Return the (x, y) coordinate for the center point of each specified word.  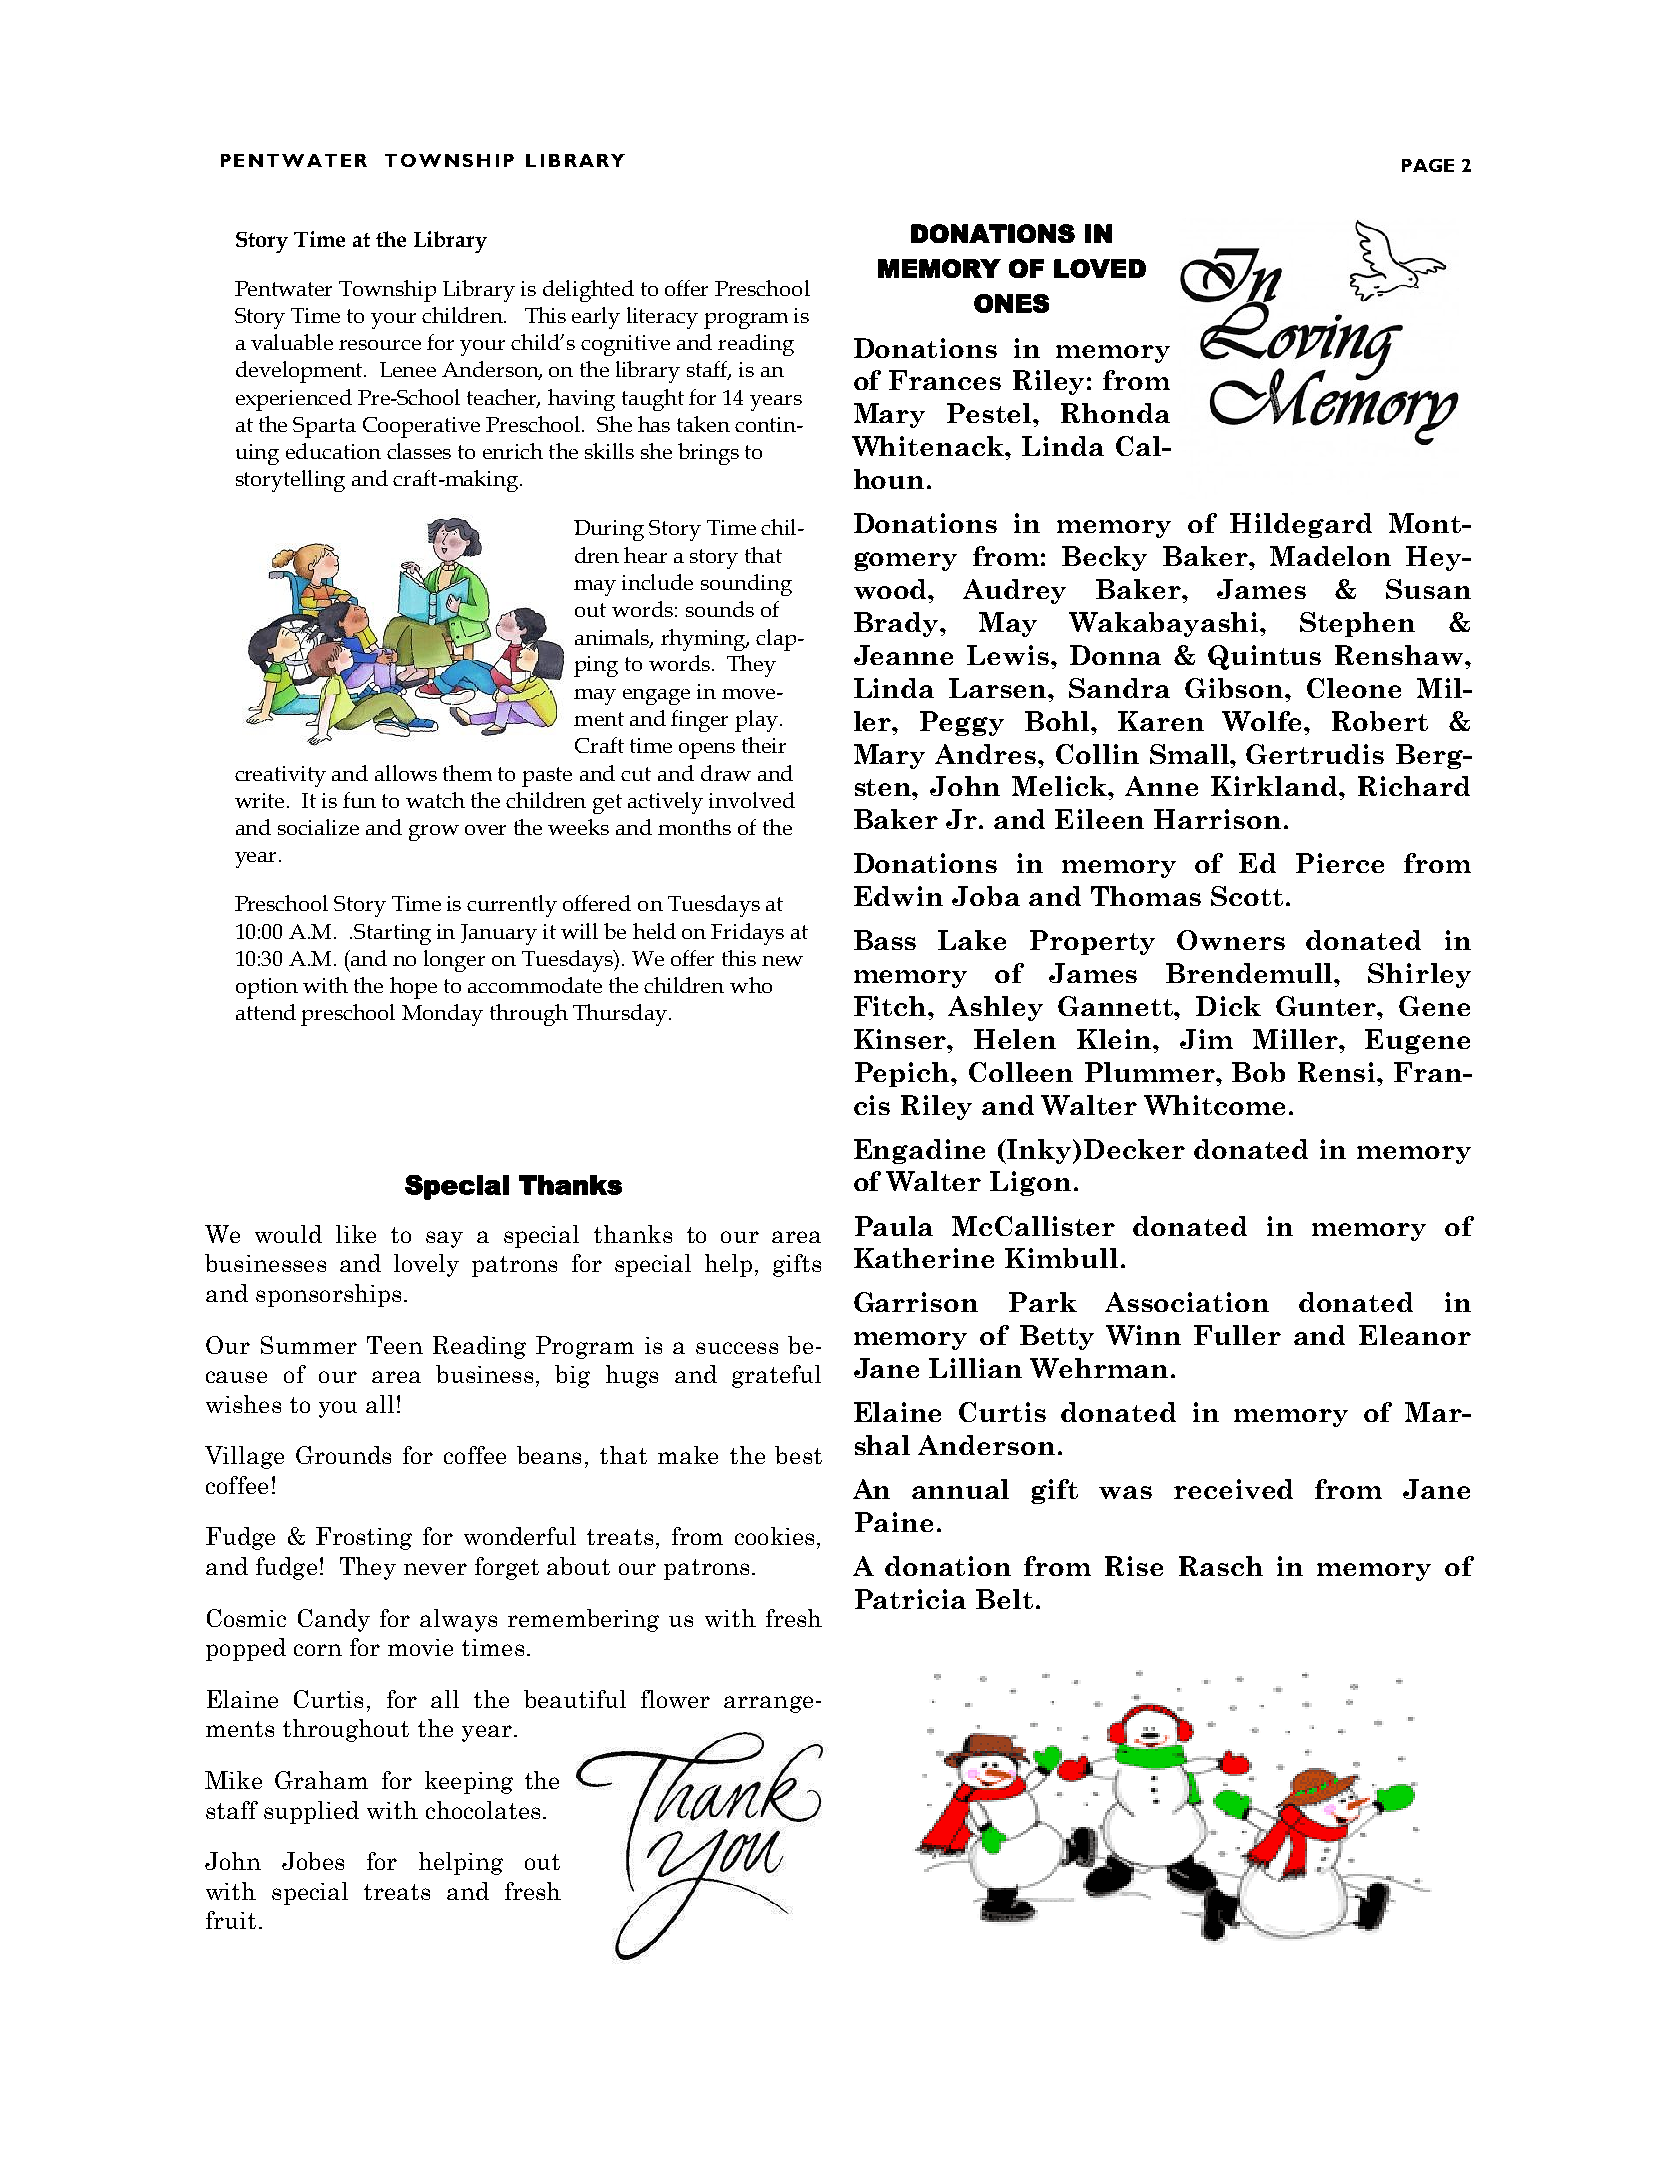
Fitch (891, 1006)
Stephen (1357, 624)
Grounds (343, 1455)
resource (380, 345)
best (798, 1455)
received (1233, 1489)
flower (675, 1699)
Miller (1296, 1039)
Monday (442, 1015)
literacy (662, 318)
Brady (897, 624)
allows (406, 773)
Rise (1134, 1566)
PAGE (1428, 165)
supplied (311, 1812)
